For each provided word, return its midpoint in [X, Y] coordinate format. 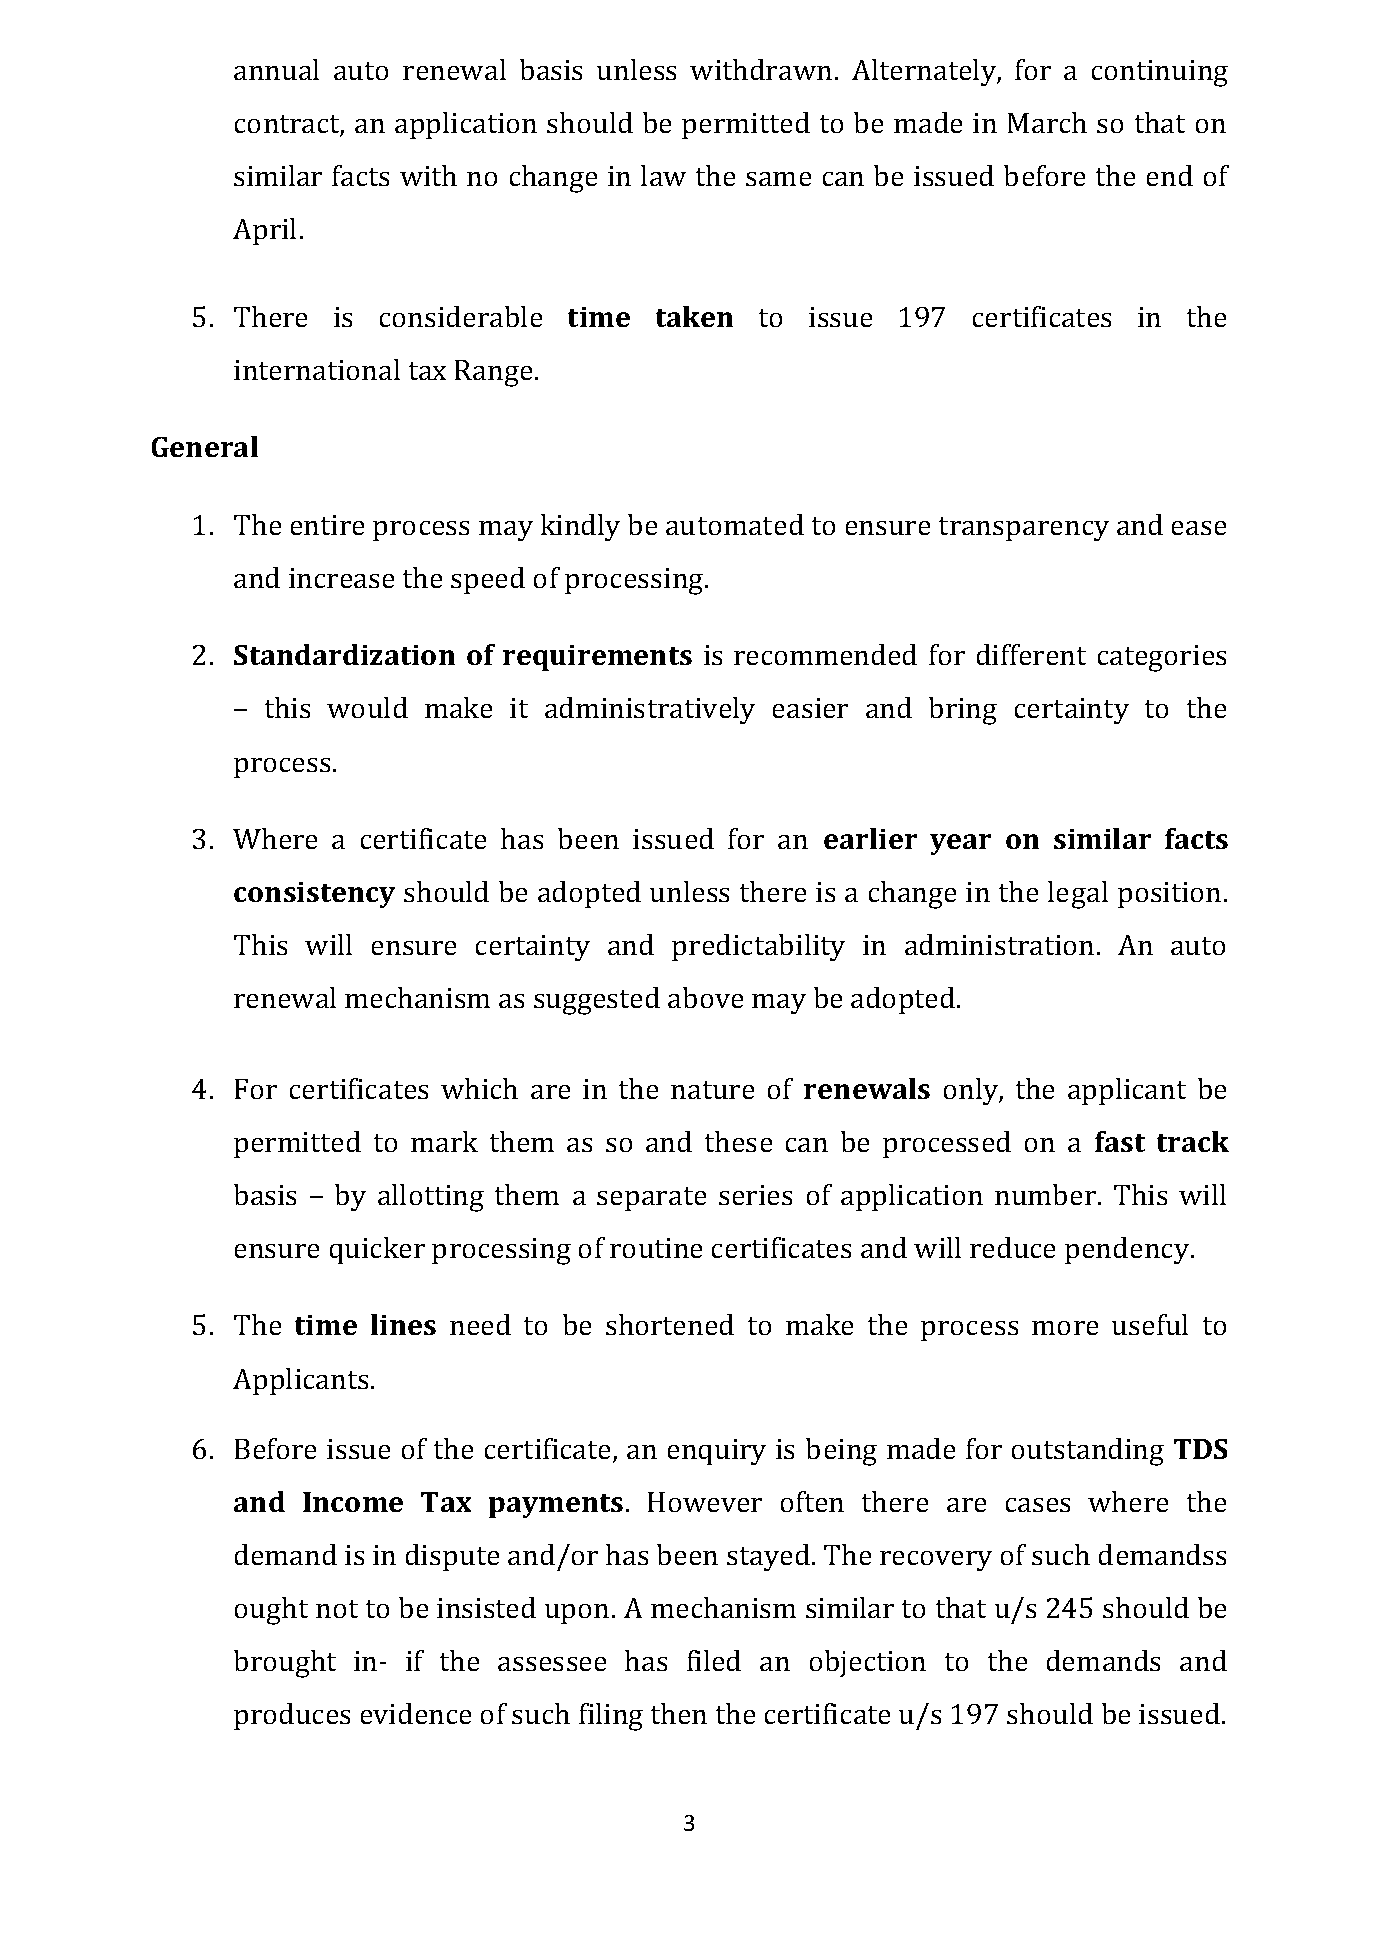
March [1047, 122]
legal [1078, 895]
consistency [314, 895]
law [663, 175]
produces [292, 1716]
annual [276, 69]
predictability [758, 947]
